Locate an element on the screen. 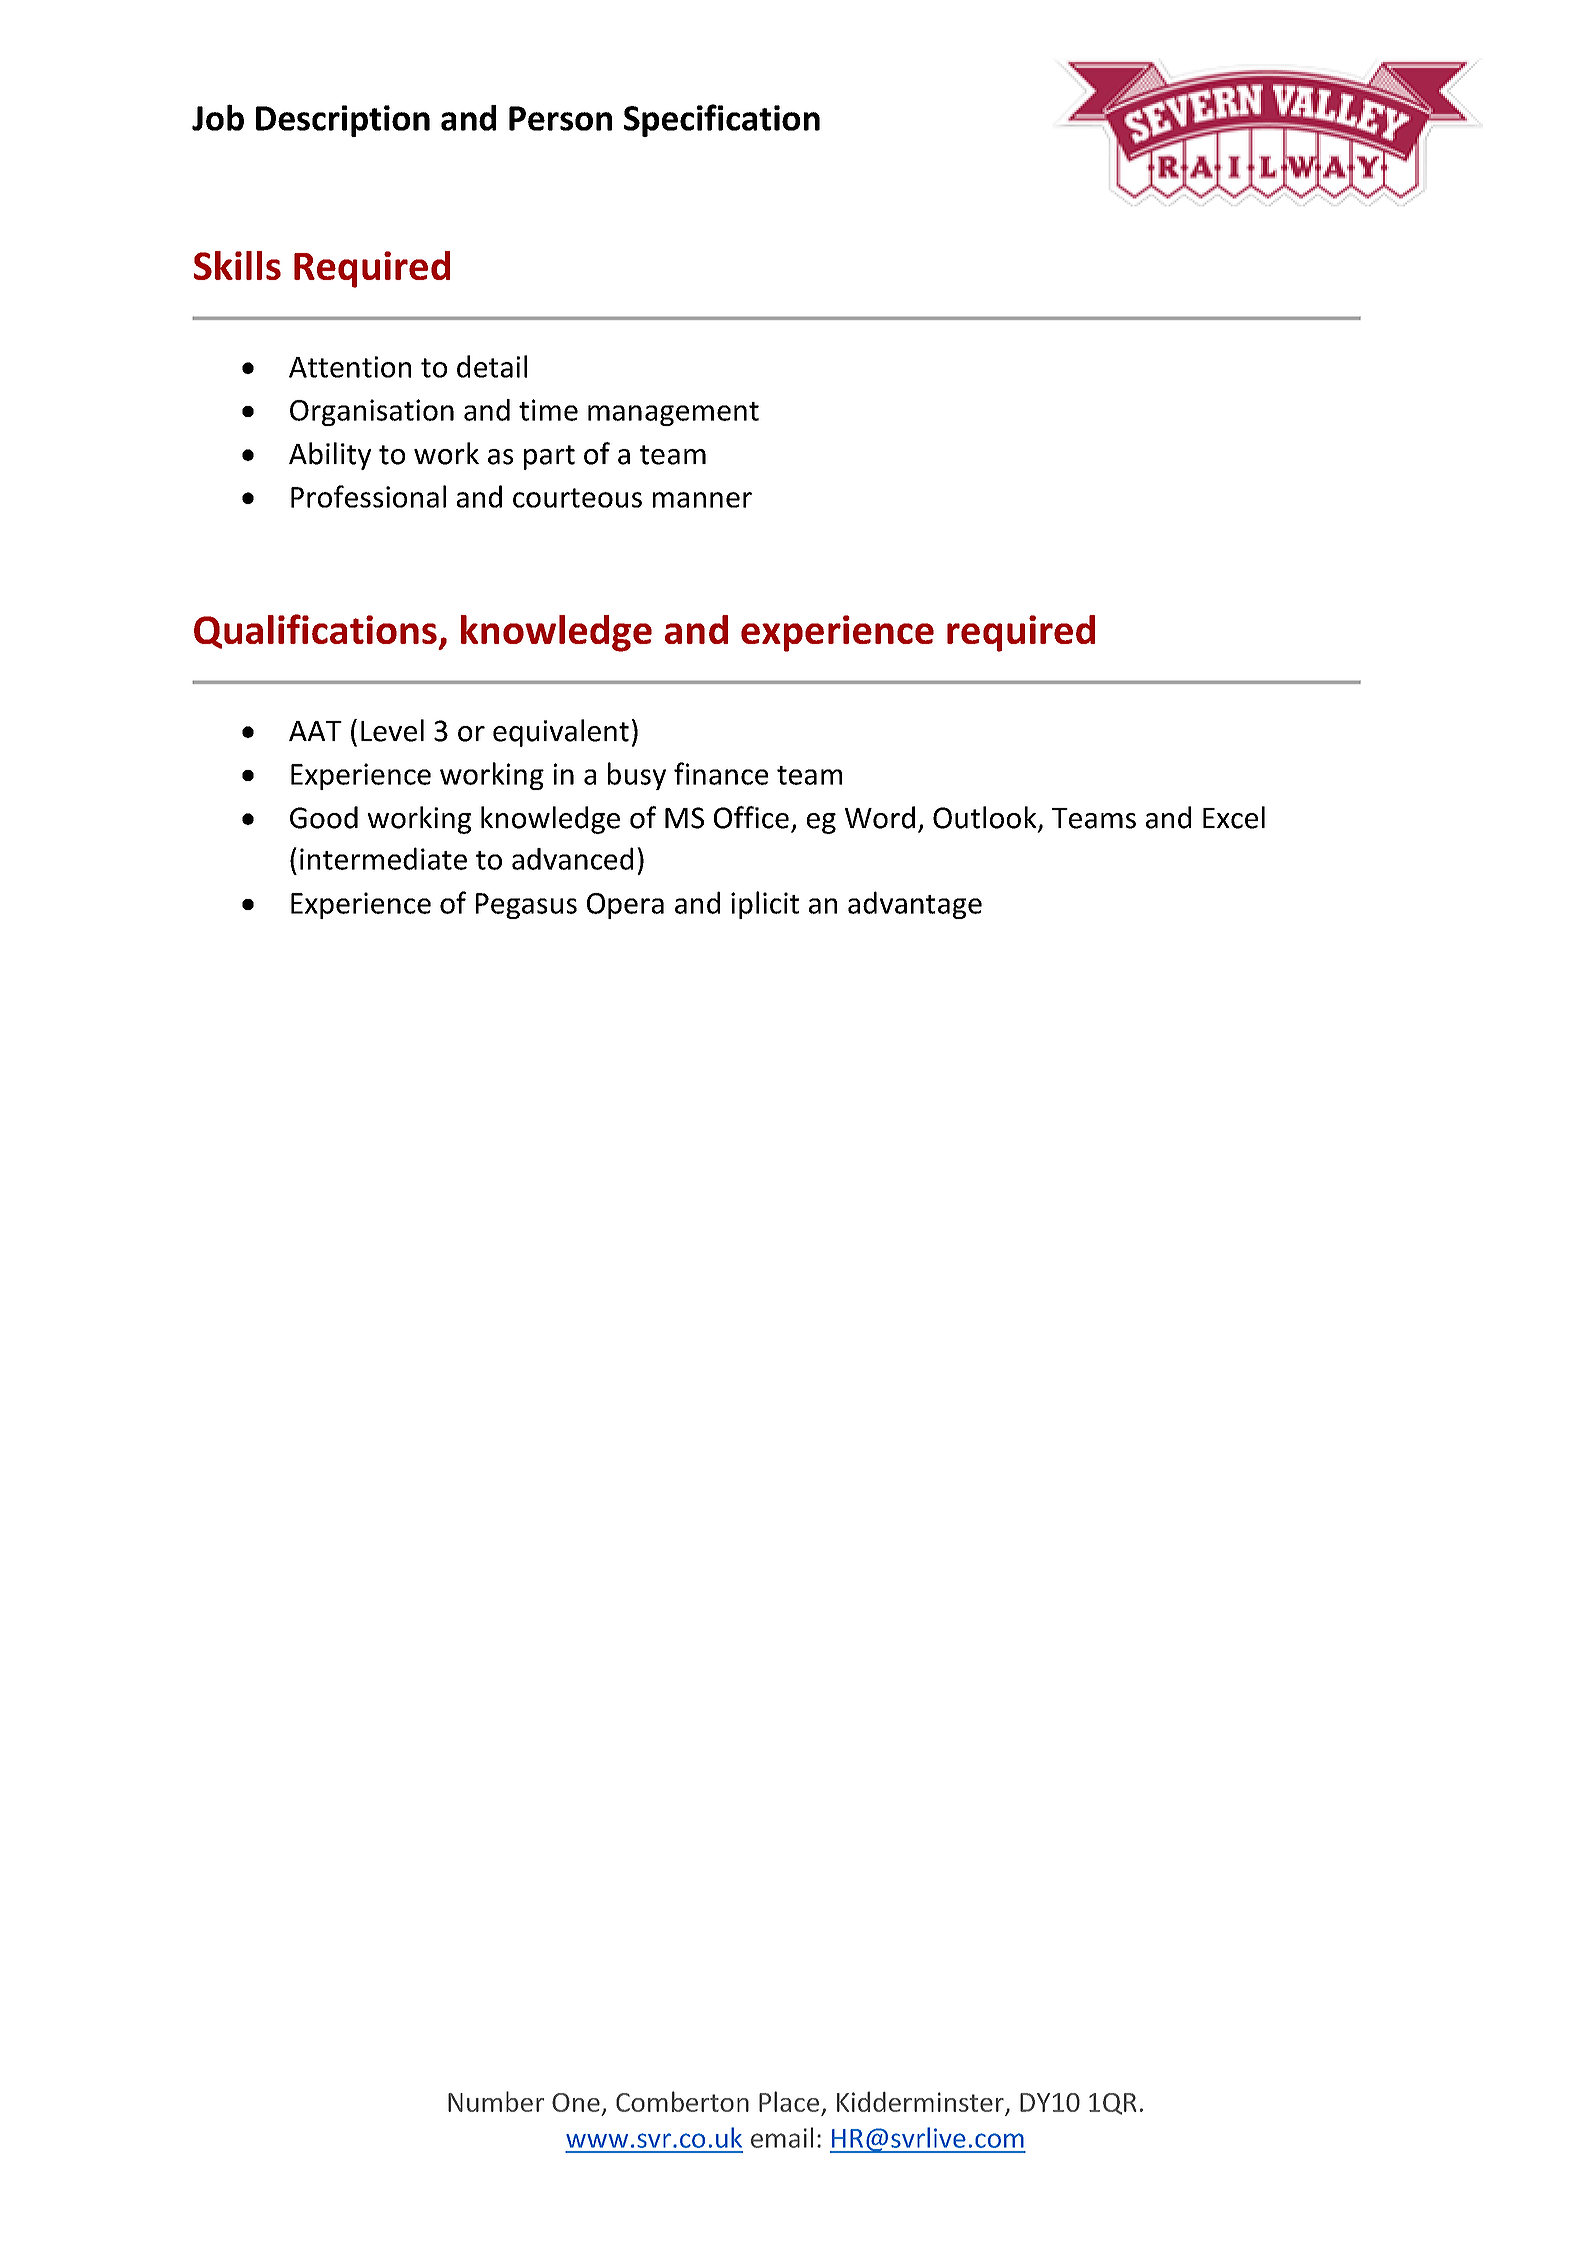 The image size is (1591, 2250). email is located at coordinates (782, 2137).
